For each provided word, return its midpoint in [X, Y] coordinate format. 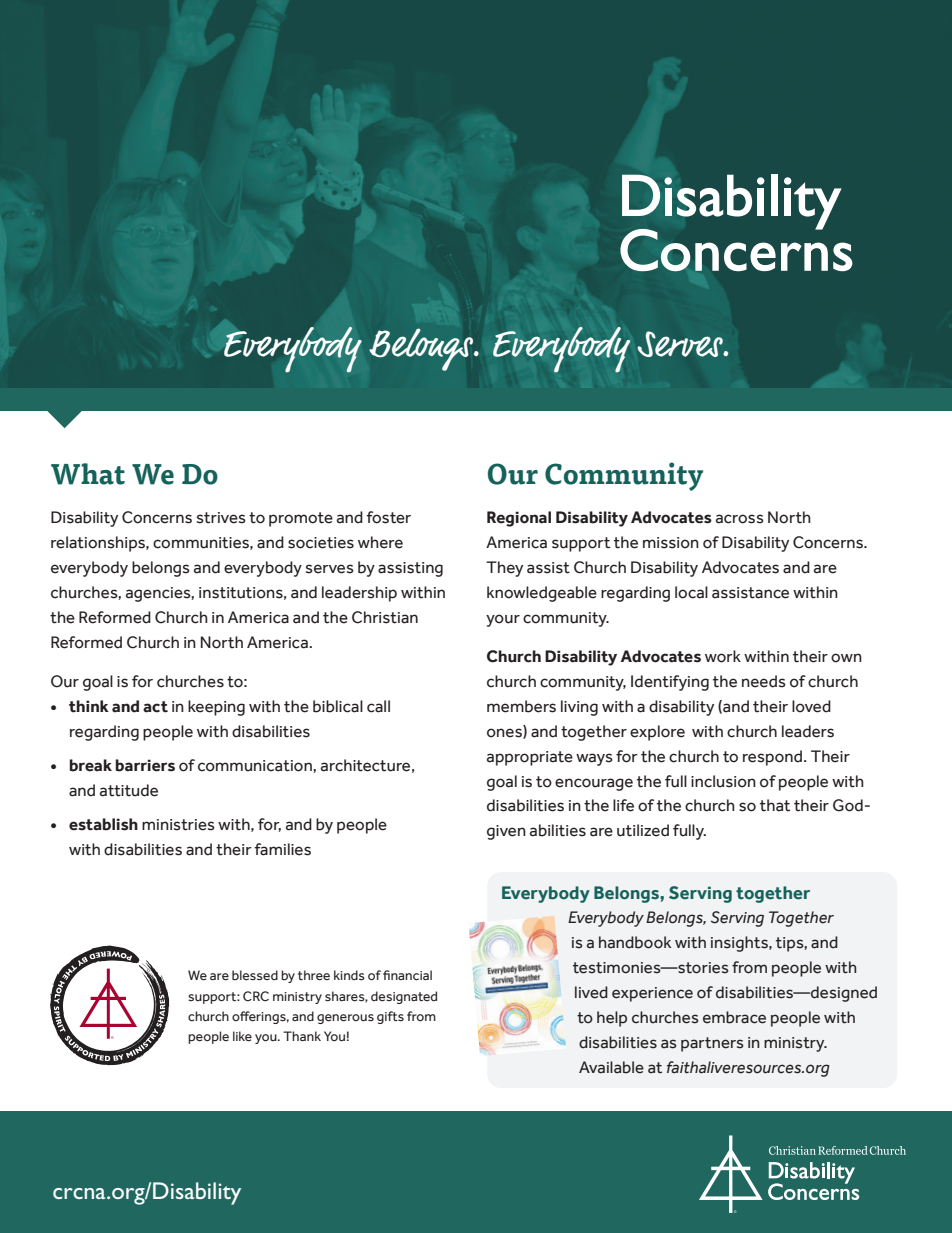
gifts [390, 1017]
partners [712, 1044]
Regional [519, 519]
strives [221, 518]
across [740, 519]
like [242, 1036]
